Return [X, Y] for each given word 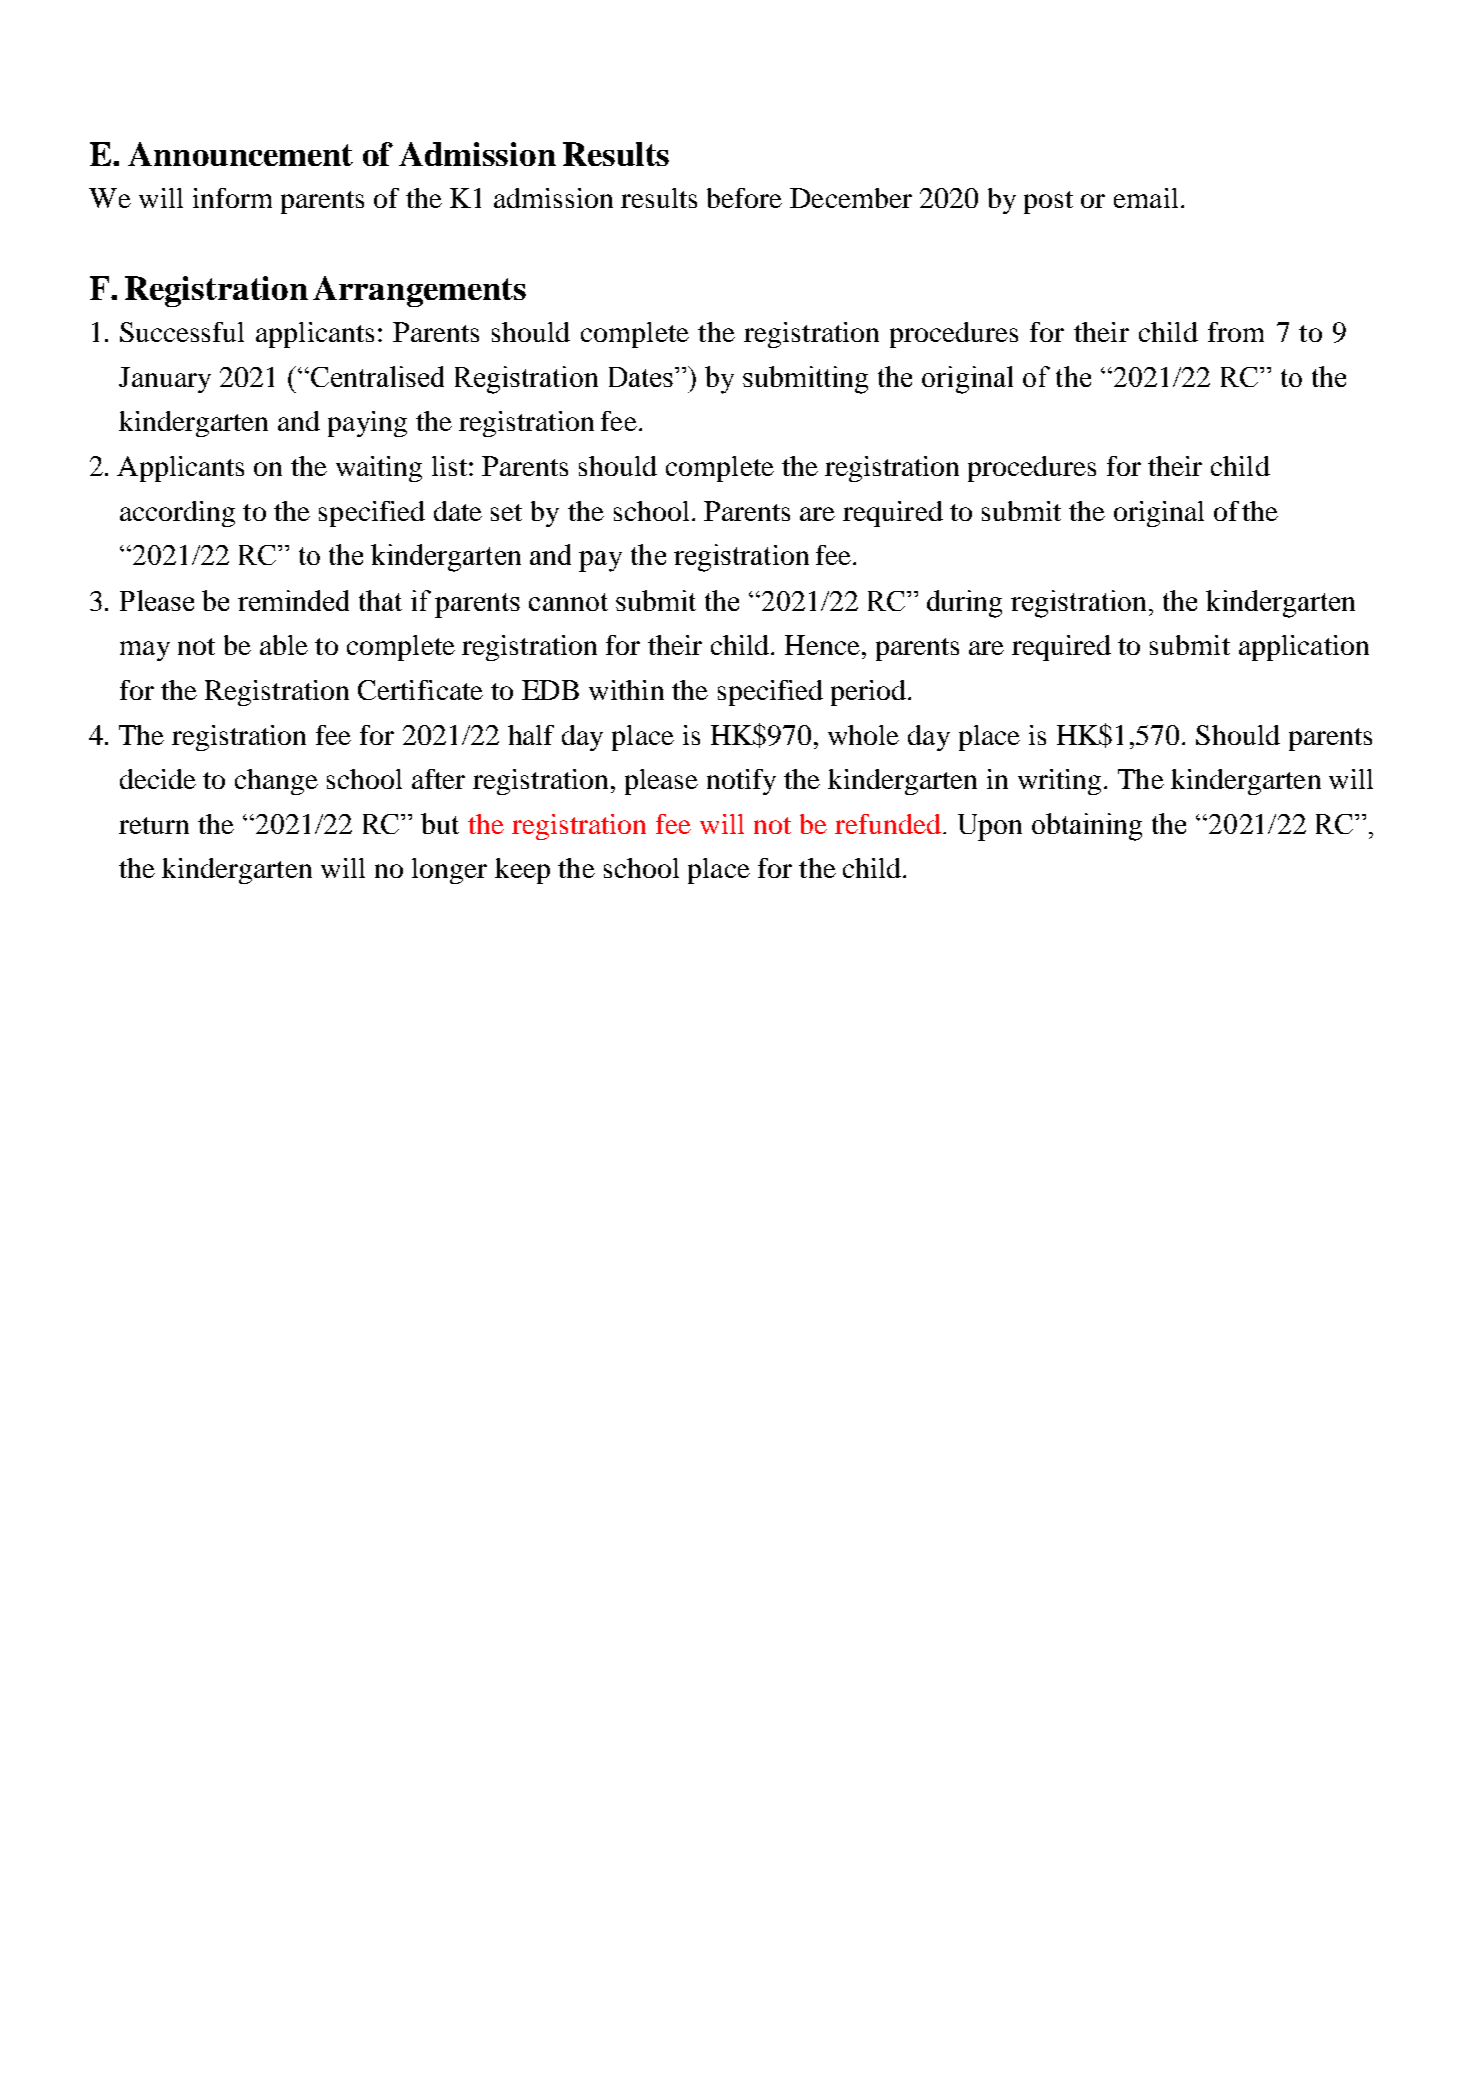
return [154, 825]
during [964, 604]
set [506, 512]
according [177, 514]
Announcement [240, 154]
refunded [888, 824]
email [1146, 198]
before [744, 198]
